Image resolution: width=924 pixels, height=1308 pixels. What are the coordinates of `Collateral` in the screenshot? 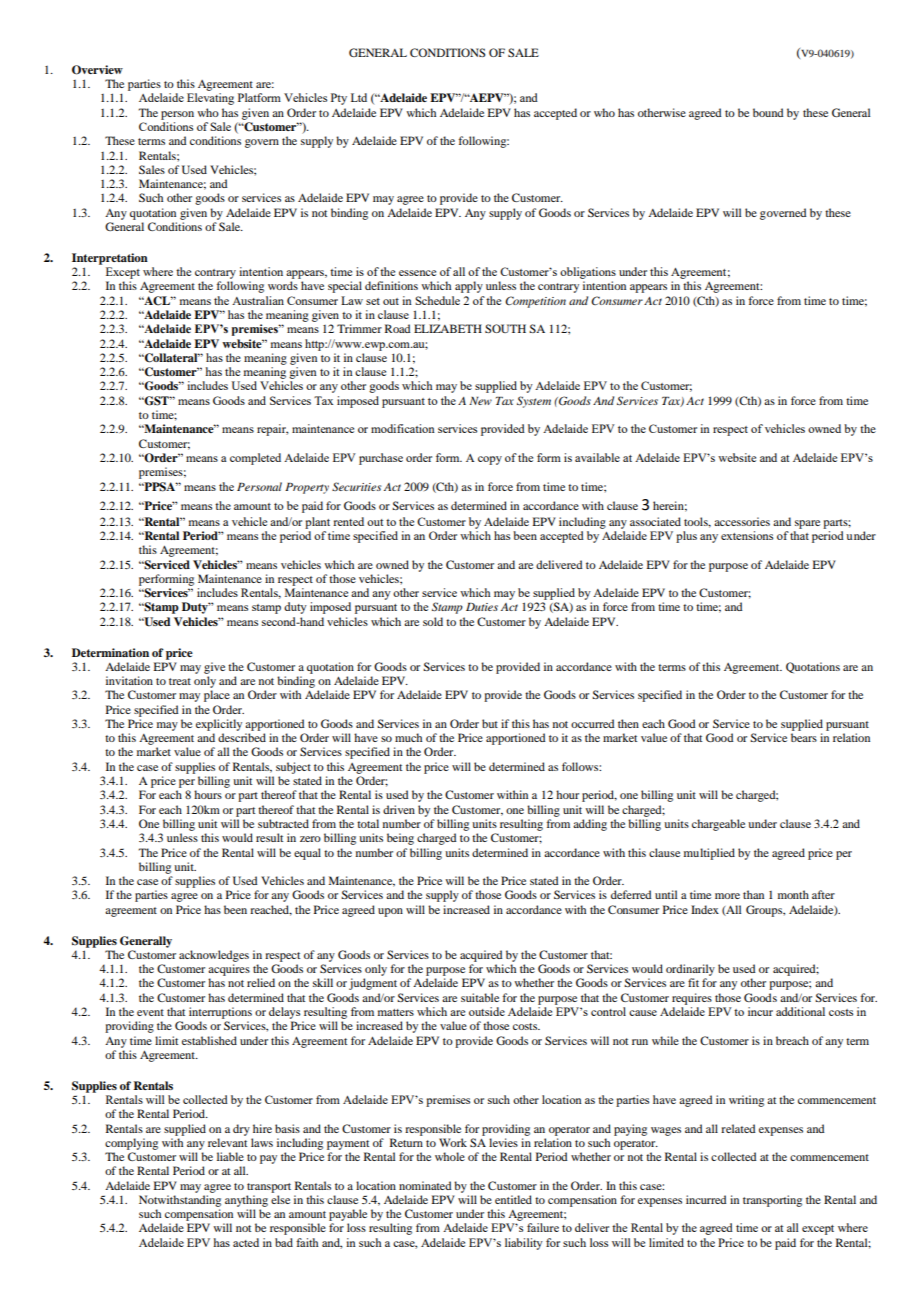 It's located at (171, 358).
